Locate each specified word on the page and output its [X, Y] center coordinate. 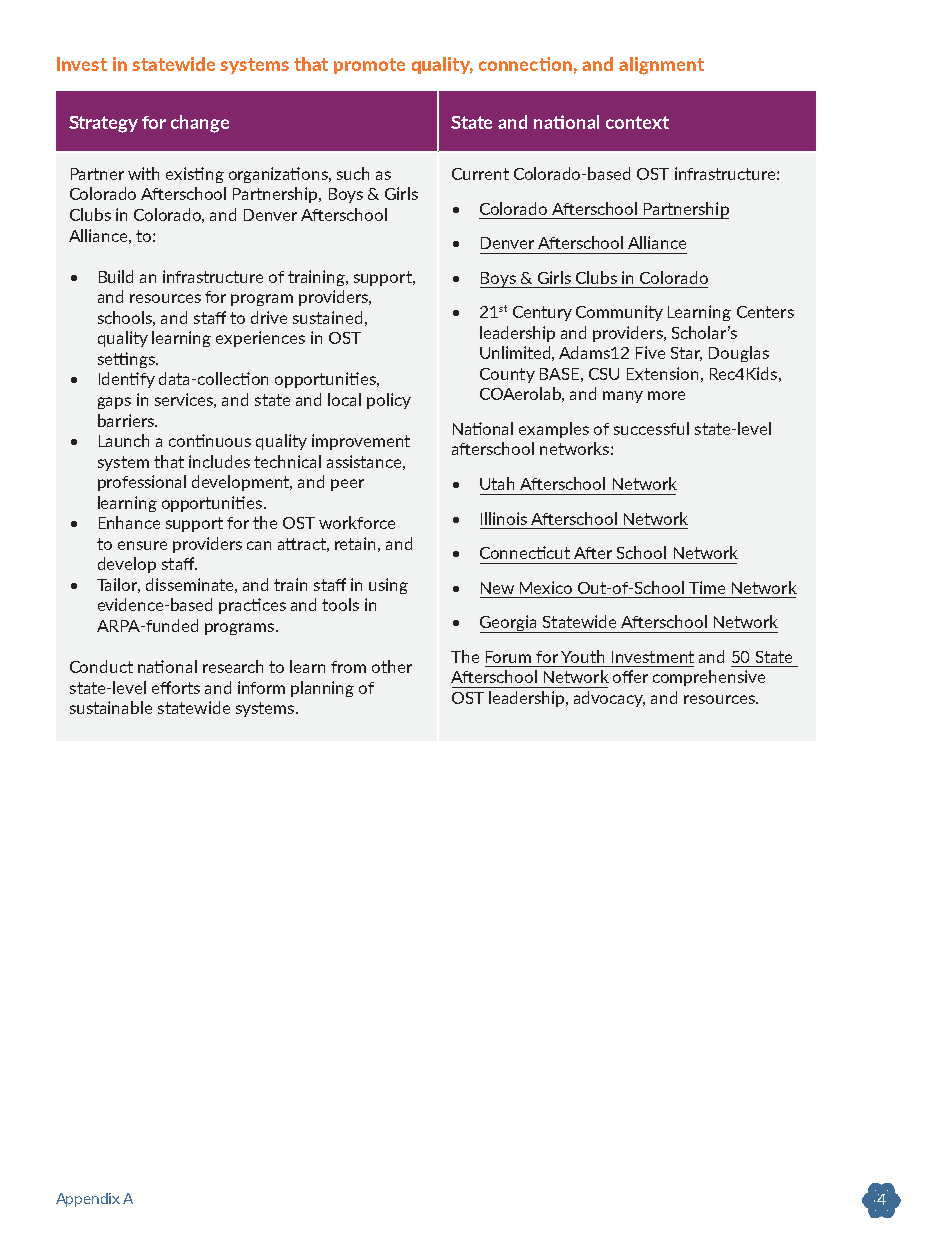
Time [707, 587]
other [392, 666]
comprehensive [709, 678]
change [200, 124]
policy [389, 401]
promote [369, 66]
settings [127, 360]
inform [261, 687]
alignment [661, 66]
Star [686, 354]
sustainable [111, 707]
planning [322, 689]
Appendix [88, 1200]
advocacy [609, 699]
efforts [176, 687]
